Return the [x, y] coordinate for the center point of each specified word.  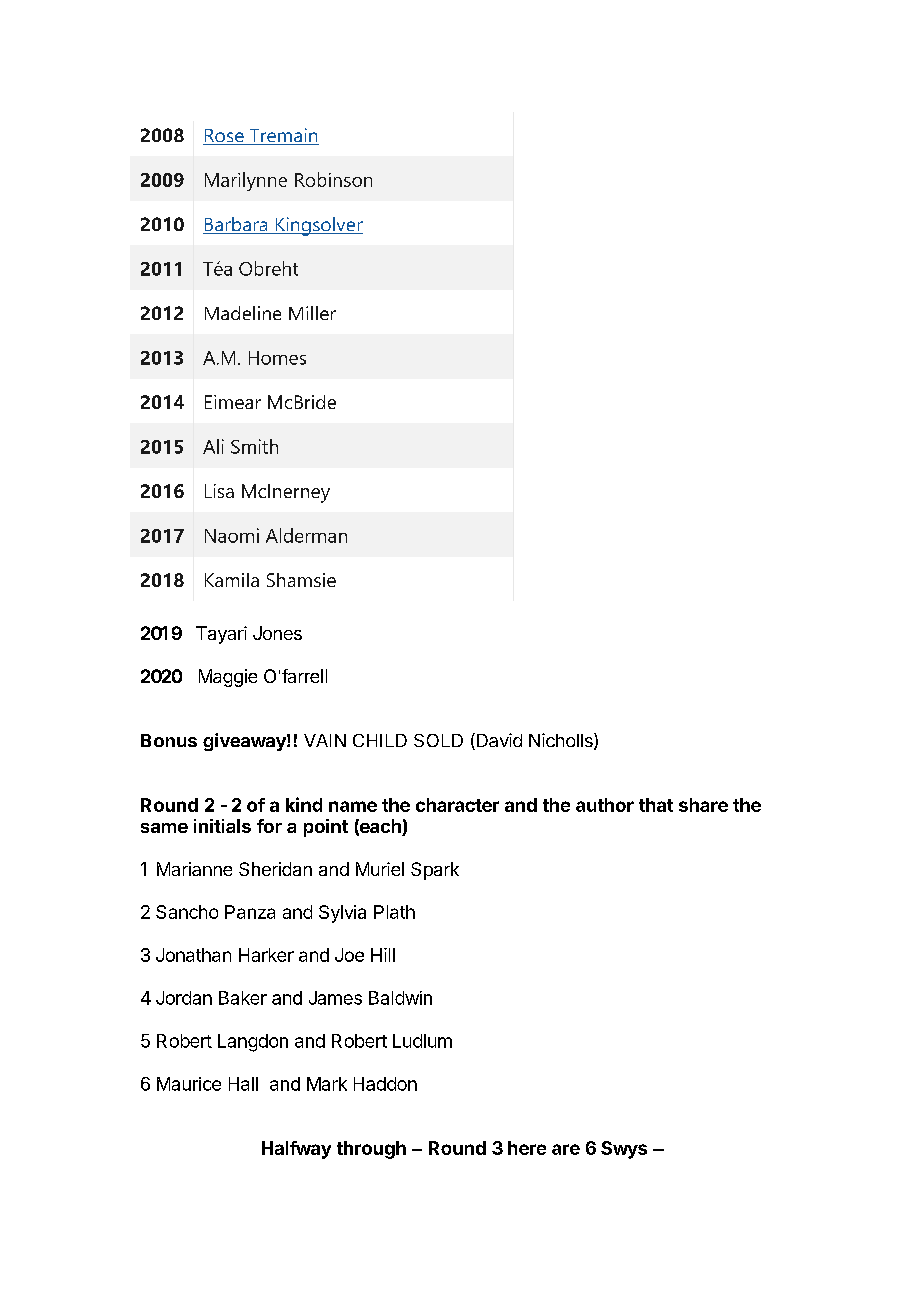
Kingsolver [318, 226]
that [656, 805]
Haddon [385, 1084]
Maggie [228, 678]
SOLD [438, 740]
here [527, 1148]
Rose [224, 137]
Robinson [333, 179]
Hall [243, 1084]
